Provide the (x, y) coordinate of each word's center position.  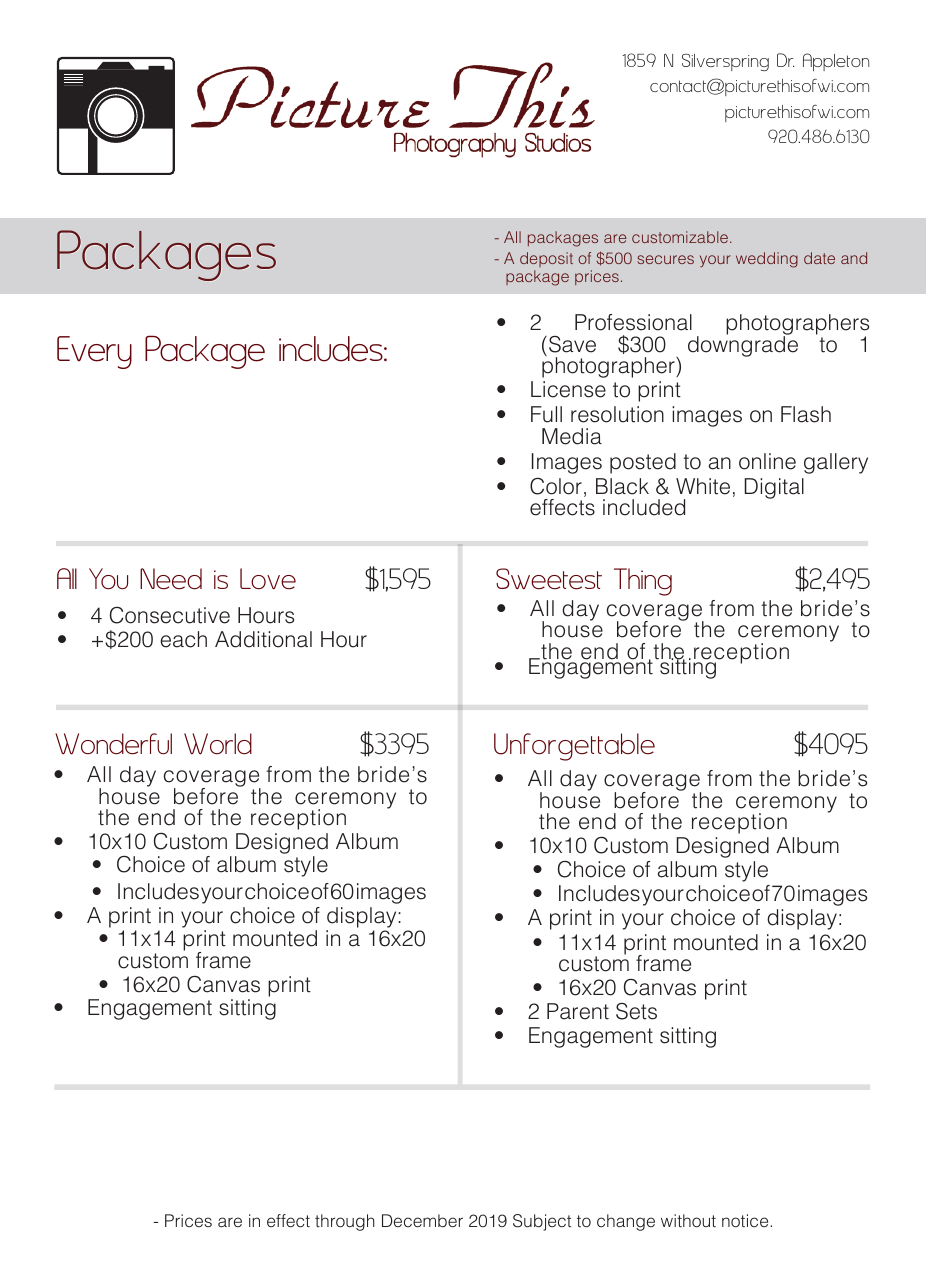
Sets (636, 1011)
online (767, 461)
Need (171, 579)
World (218, 744)
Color (556, 486)
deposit (546, 261)
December (422, 1221)
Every (94, 352)
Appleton (836, 62)
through (345, 1222)
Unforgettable (574, 747)
